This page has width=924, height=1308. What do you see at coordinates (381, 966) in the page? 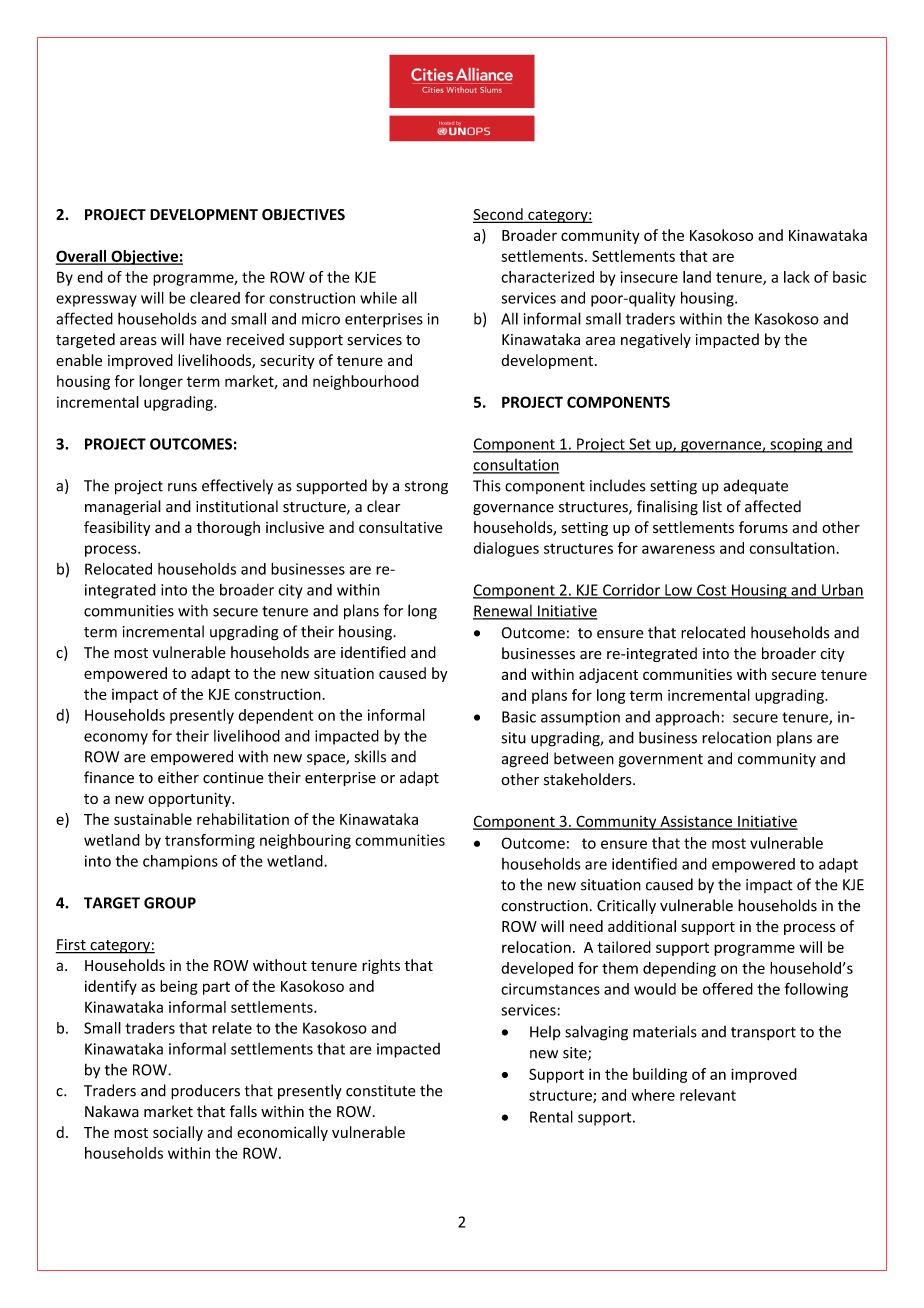
I see `rights` at bounding box center [381, 966].
